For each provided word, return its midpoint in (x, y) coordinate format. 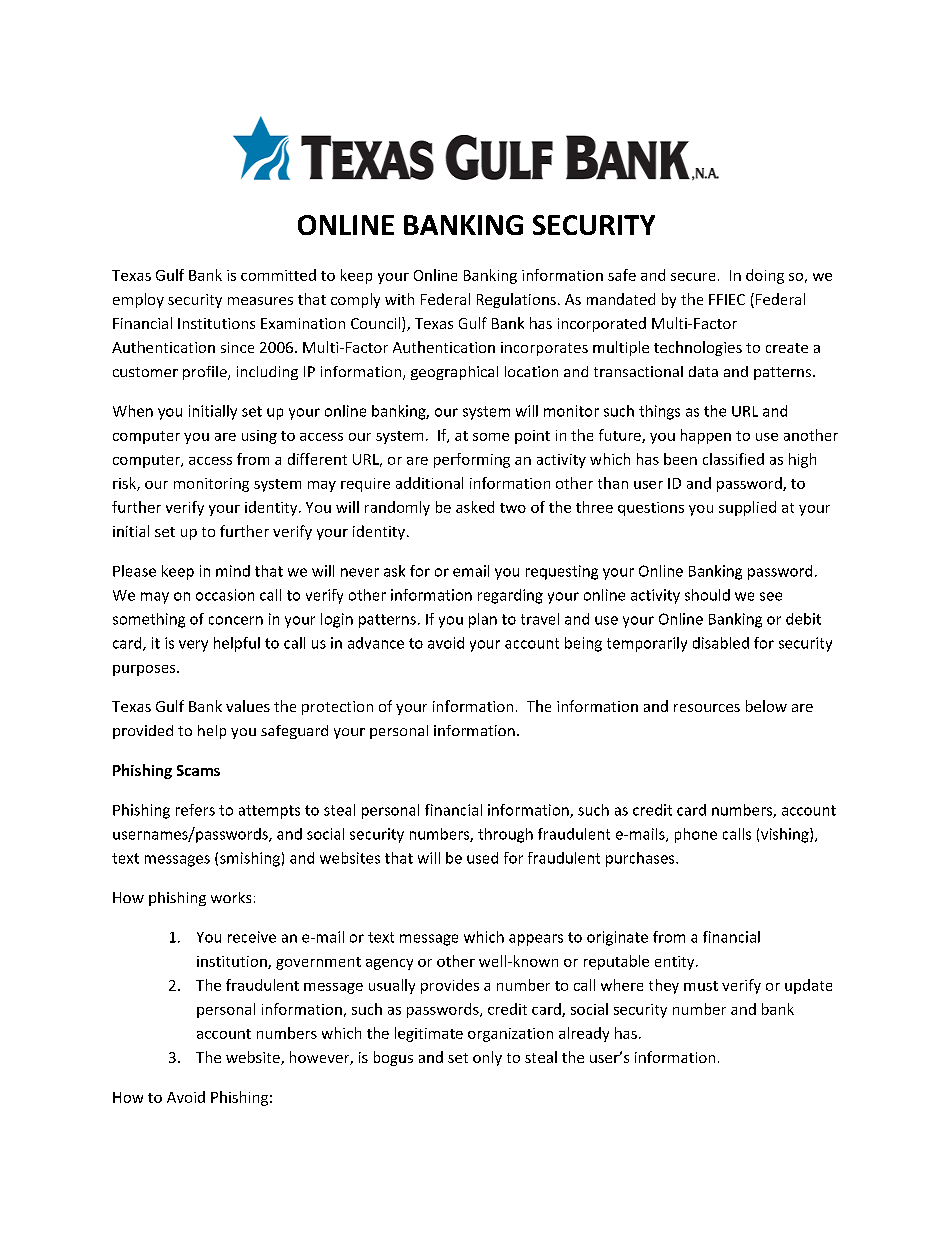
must (701, 986)
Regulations (516, 300)
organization (510, 1035)
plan (483, 620)
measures (260, 301)
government (318, 963)
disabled (721, 643)
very (193, 646)
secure (693, 277)
